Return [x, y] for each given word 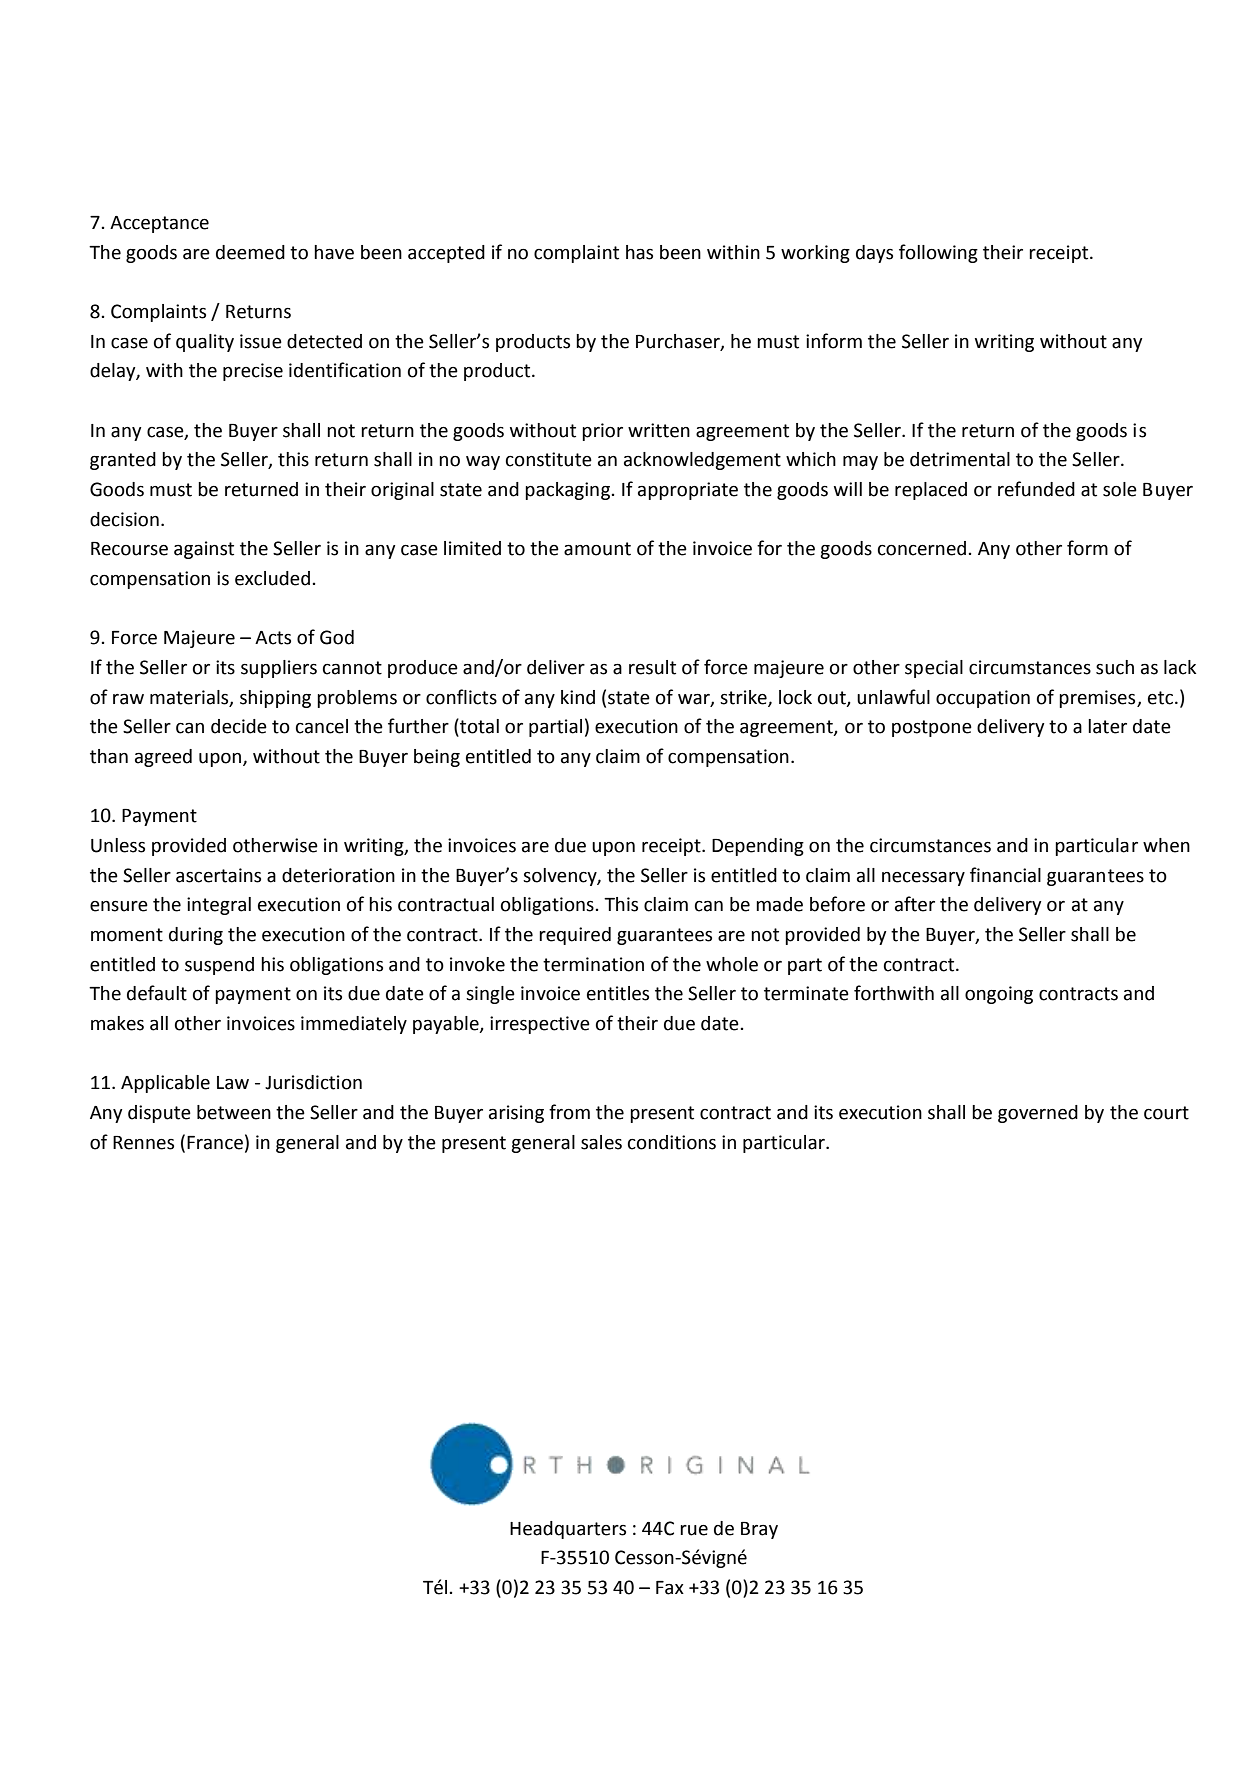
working [815, 254]
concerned [922, 548]
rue [694, 1530]
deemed [250, 252]
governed [1038, 1114]
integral [219, 906]
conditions [672, 1142]
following [938, 253]
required [575, 936]
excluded [272, 578]
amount [597, 549]
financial [1005, 875]
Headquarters [568, 1530]
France [215, 1143]
